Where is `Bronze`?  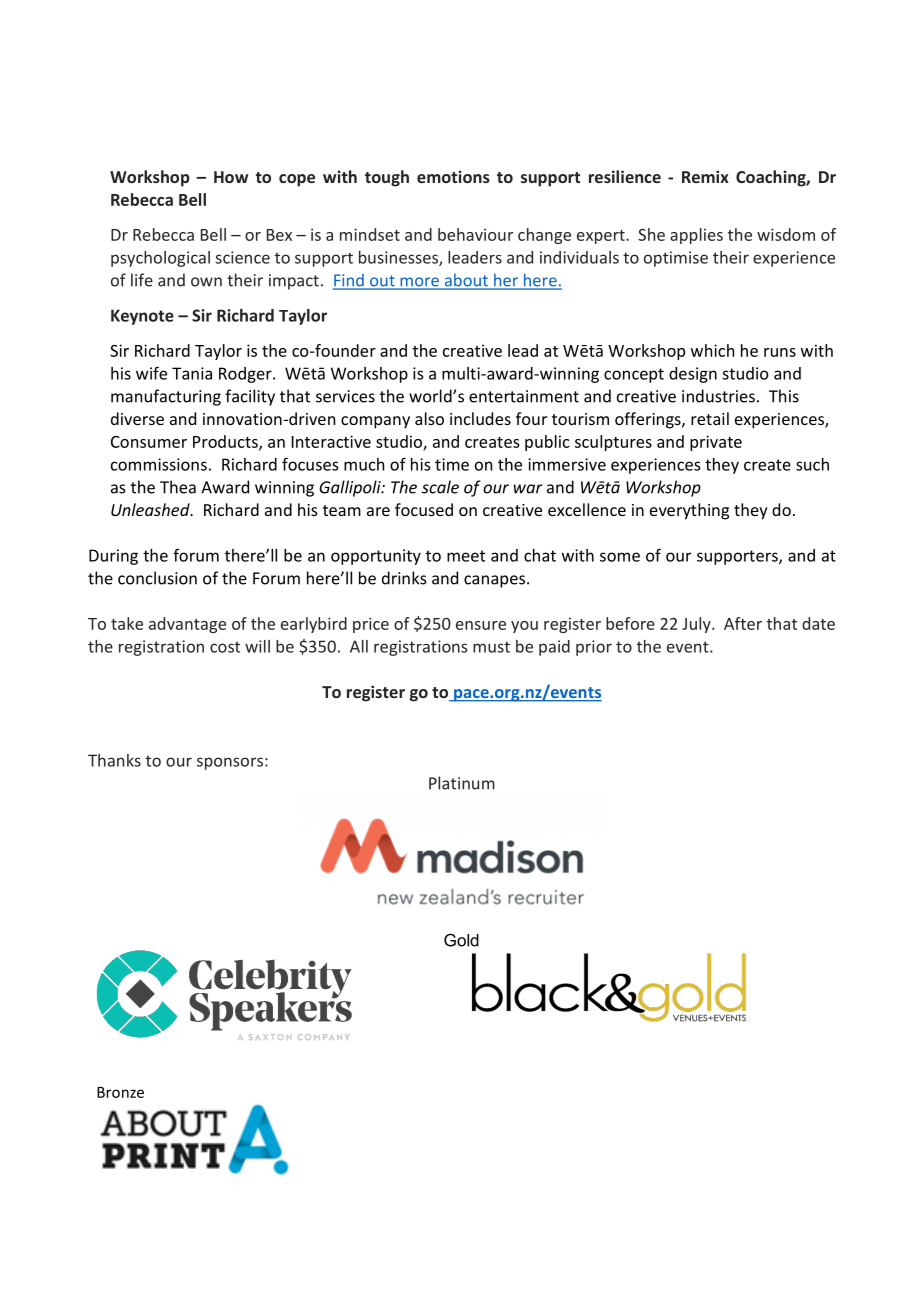 Bronze is located at coordinates (120, 1092).
